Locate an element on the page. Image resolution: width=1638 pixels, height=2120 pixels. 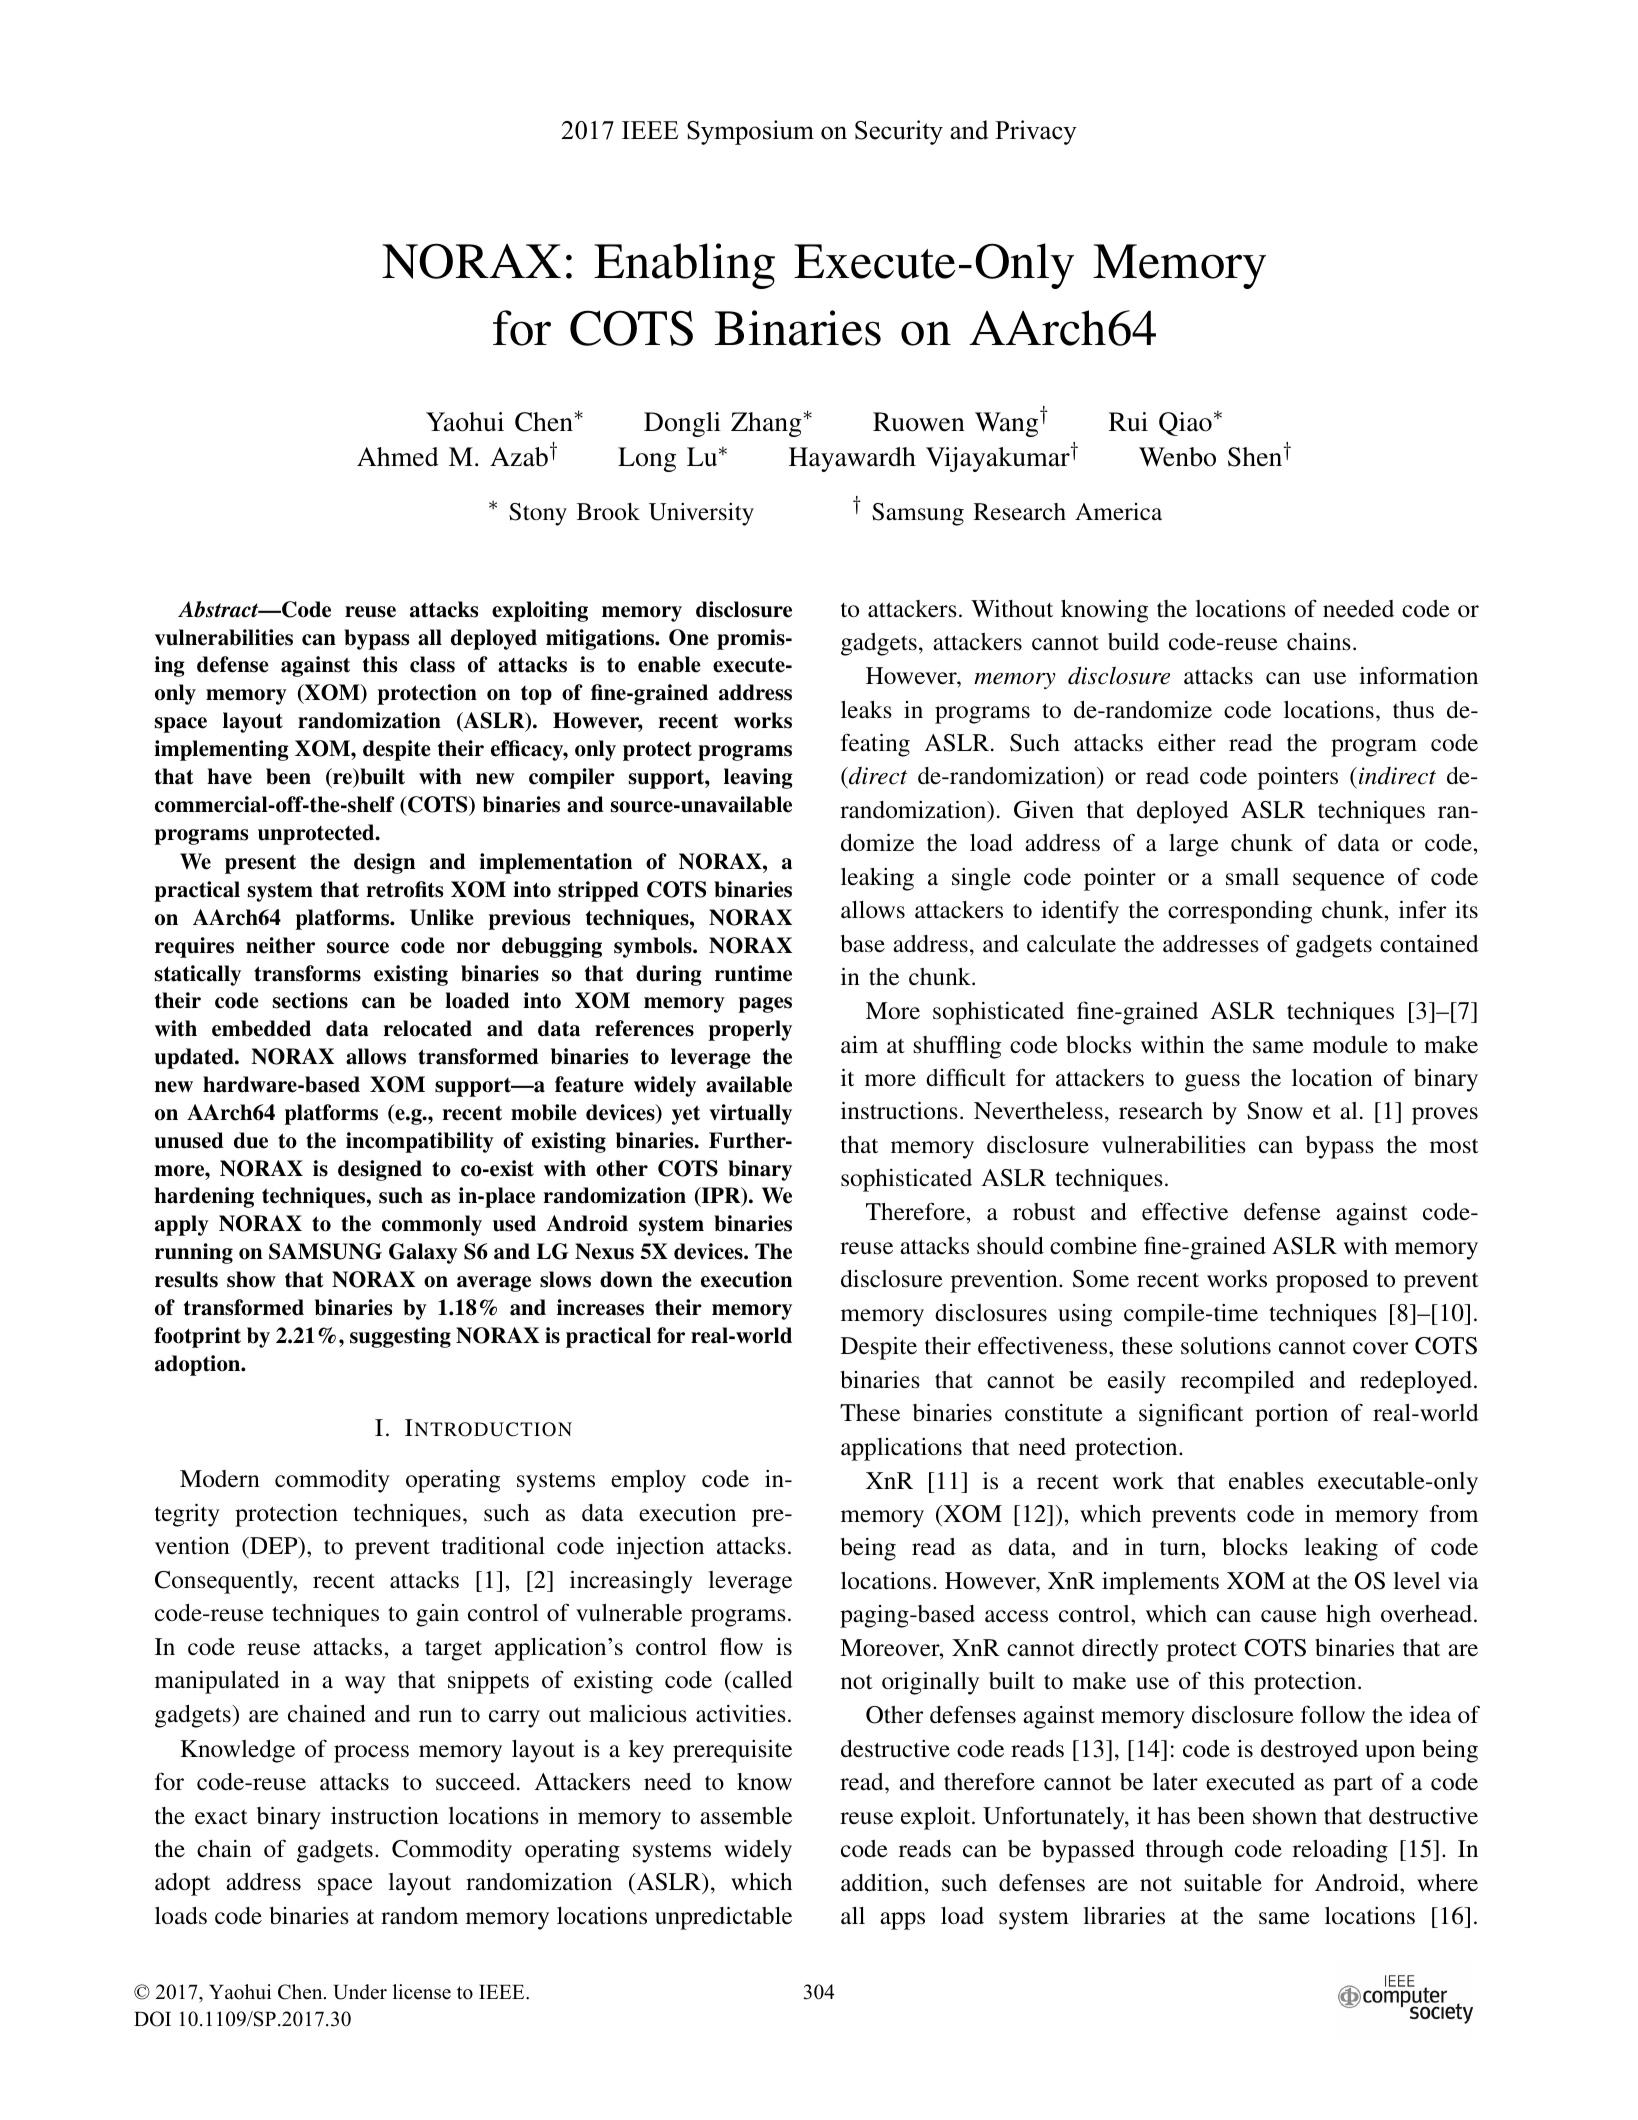
Ahmed is located at coordinates (398, 457).
